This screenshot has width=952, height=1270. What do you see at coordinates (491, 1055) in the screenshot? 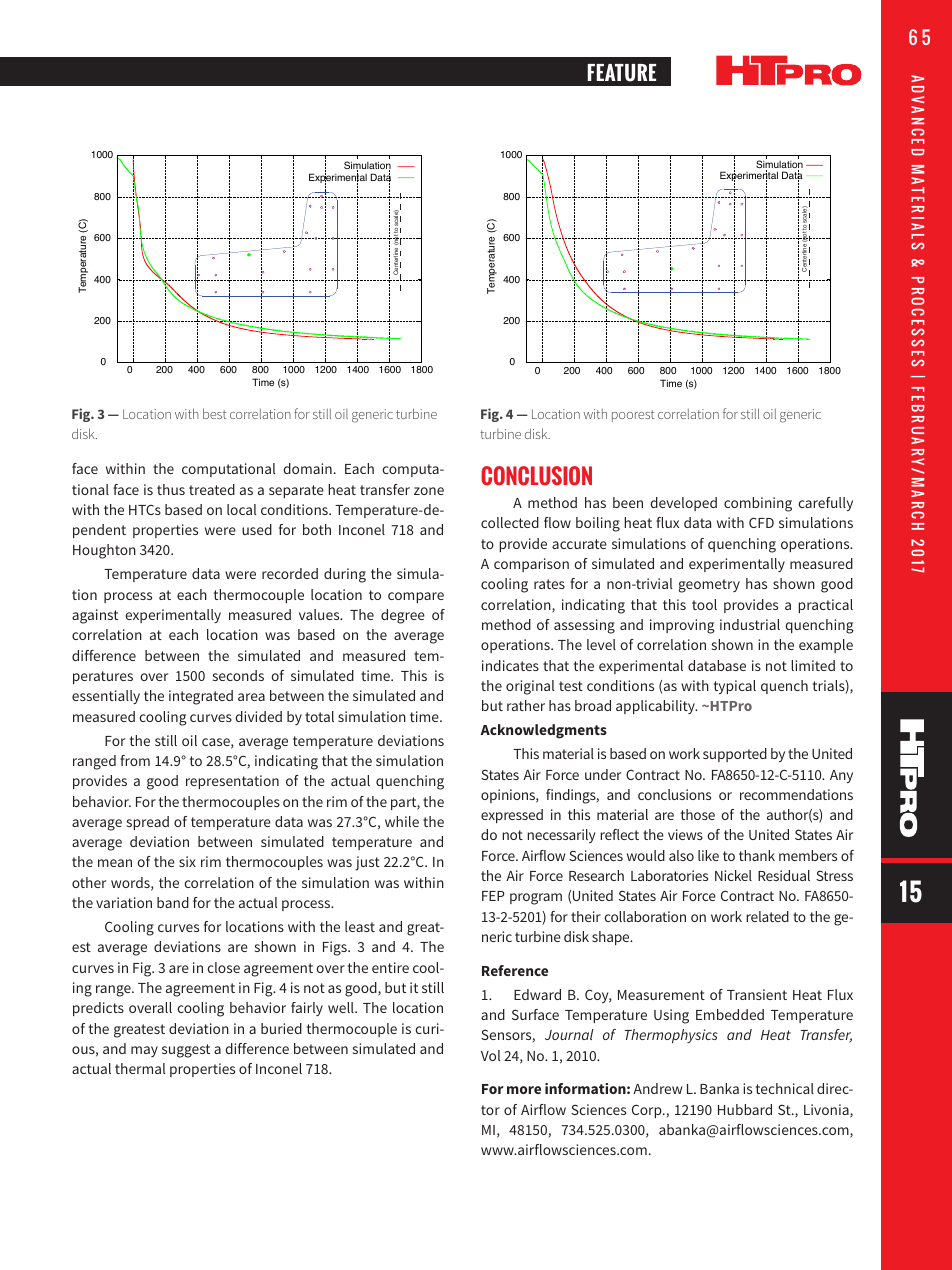
I see `Vol` at bounding box center [491, 1055].
